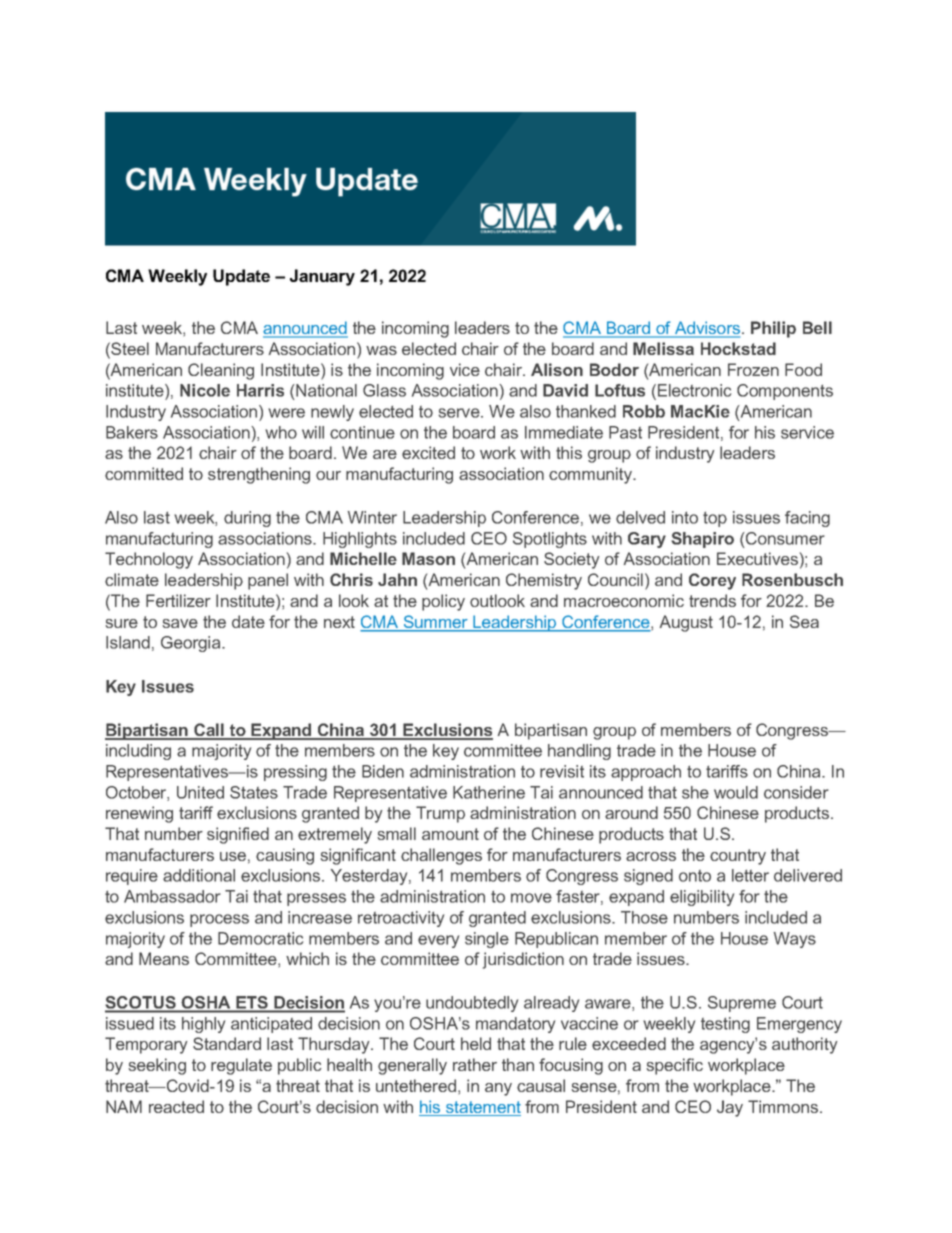 This screenshot has width=952, height=1233. Describe the element at coordinates (730, 1108) in the screenshot. I see `Jay` at that location.
